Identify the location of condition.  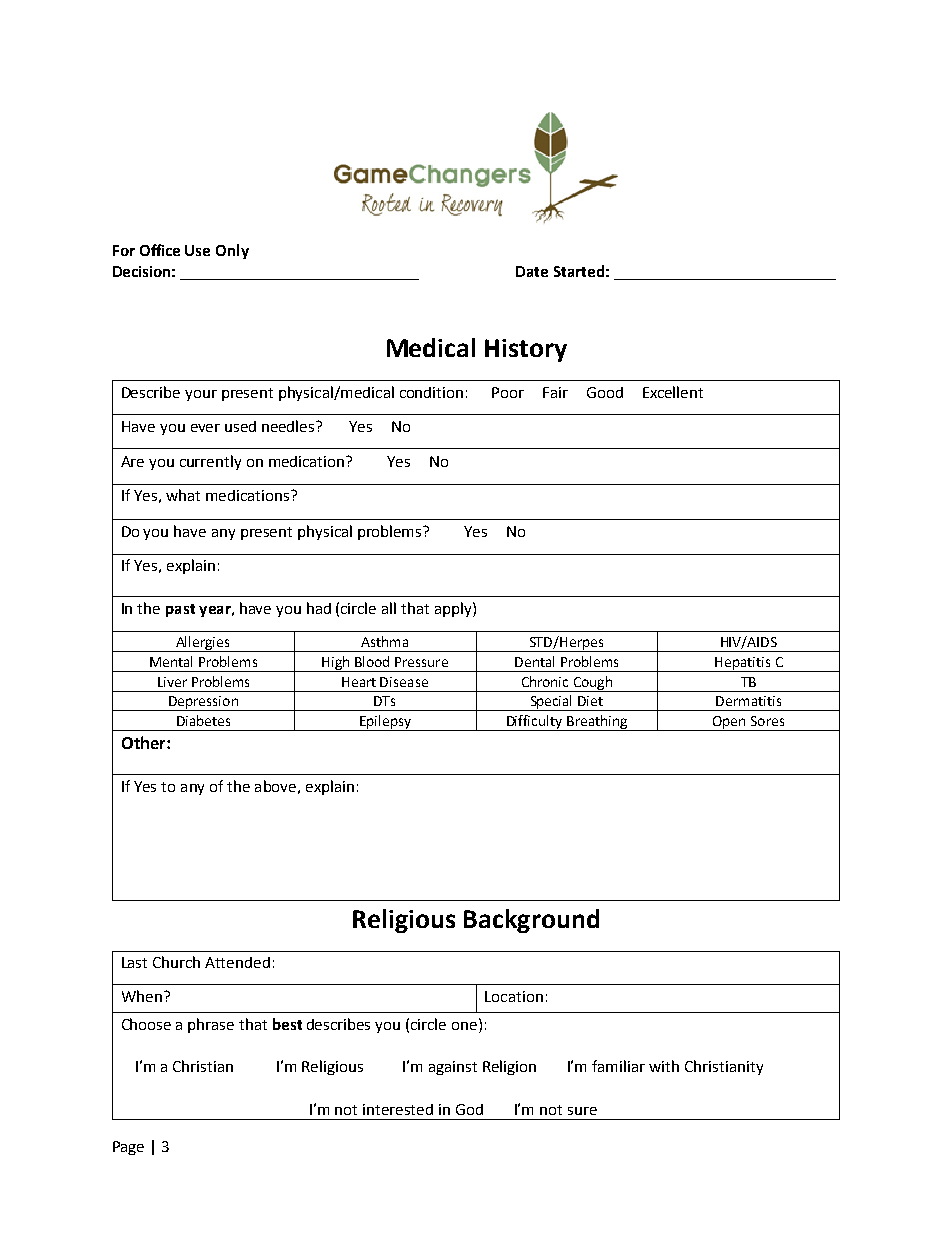
(431, 392).
